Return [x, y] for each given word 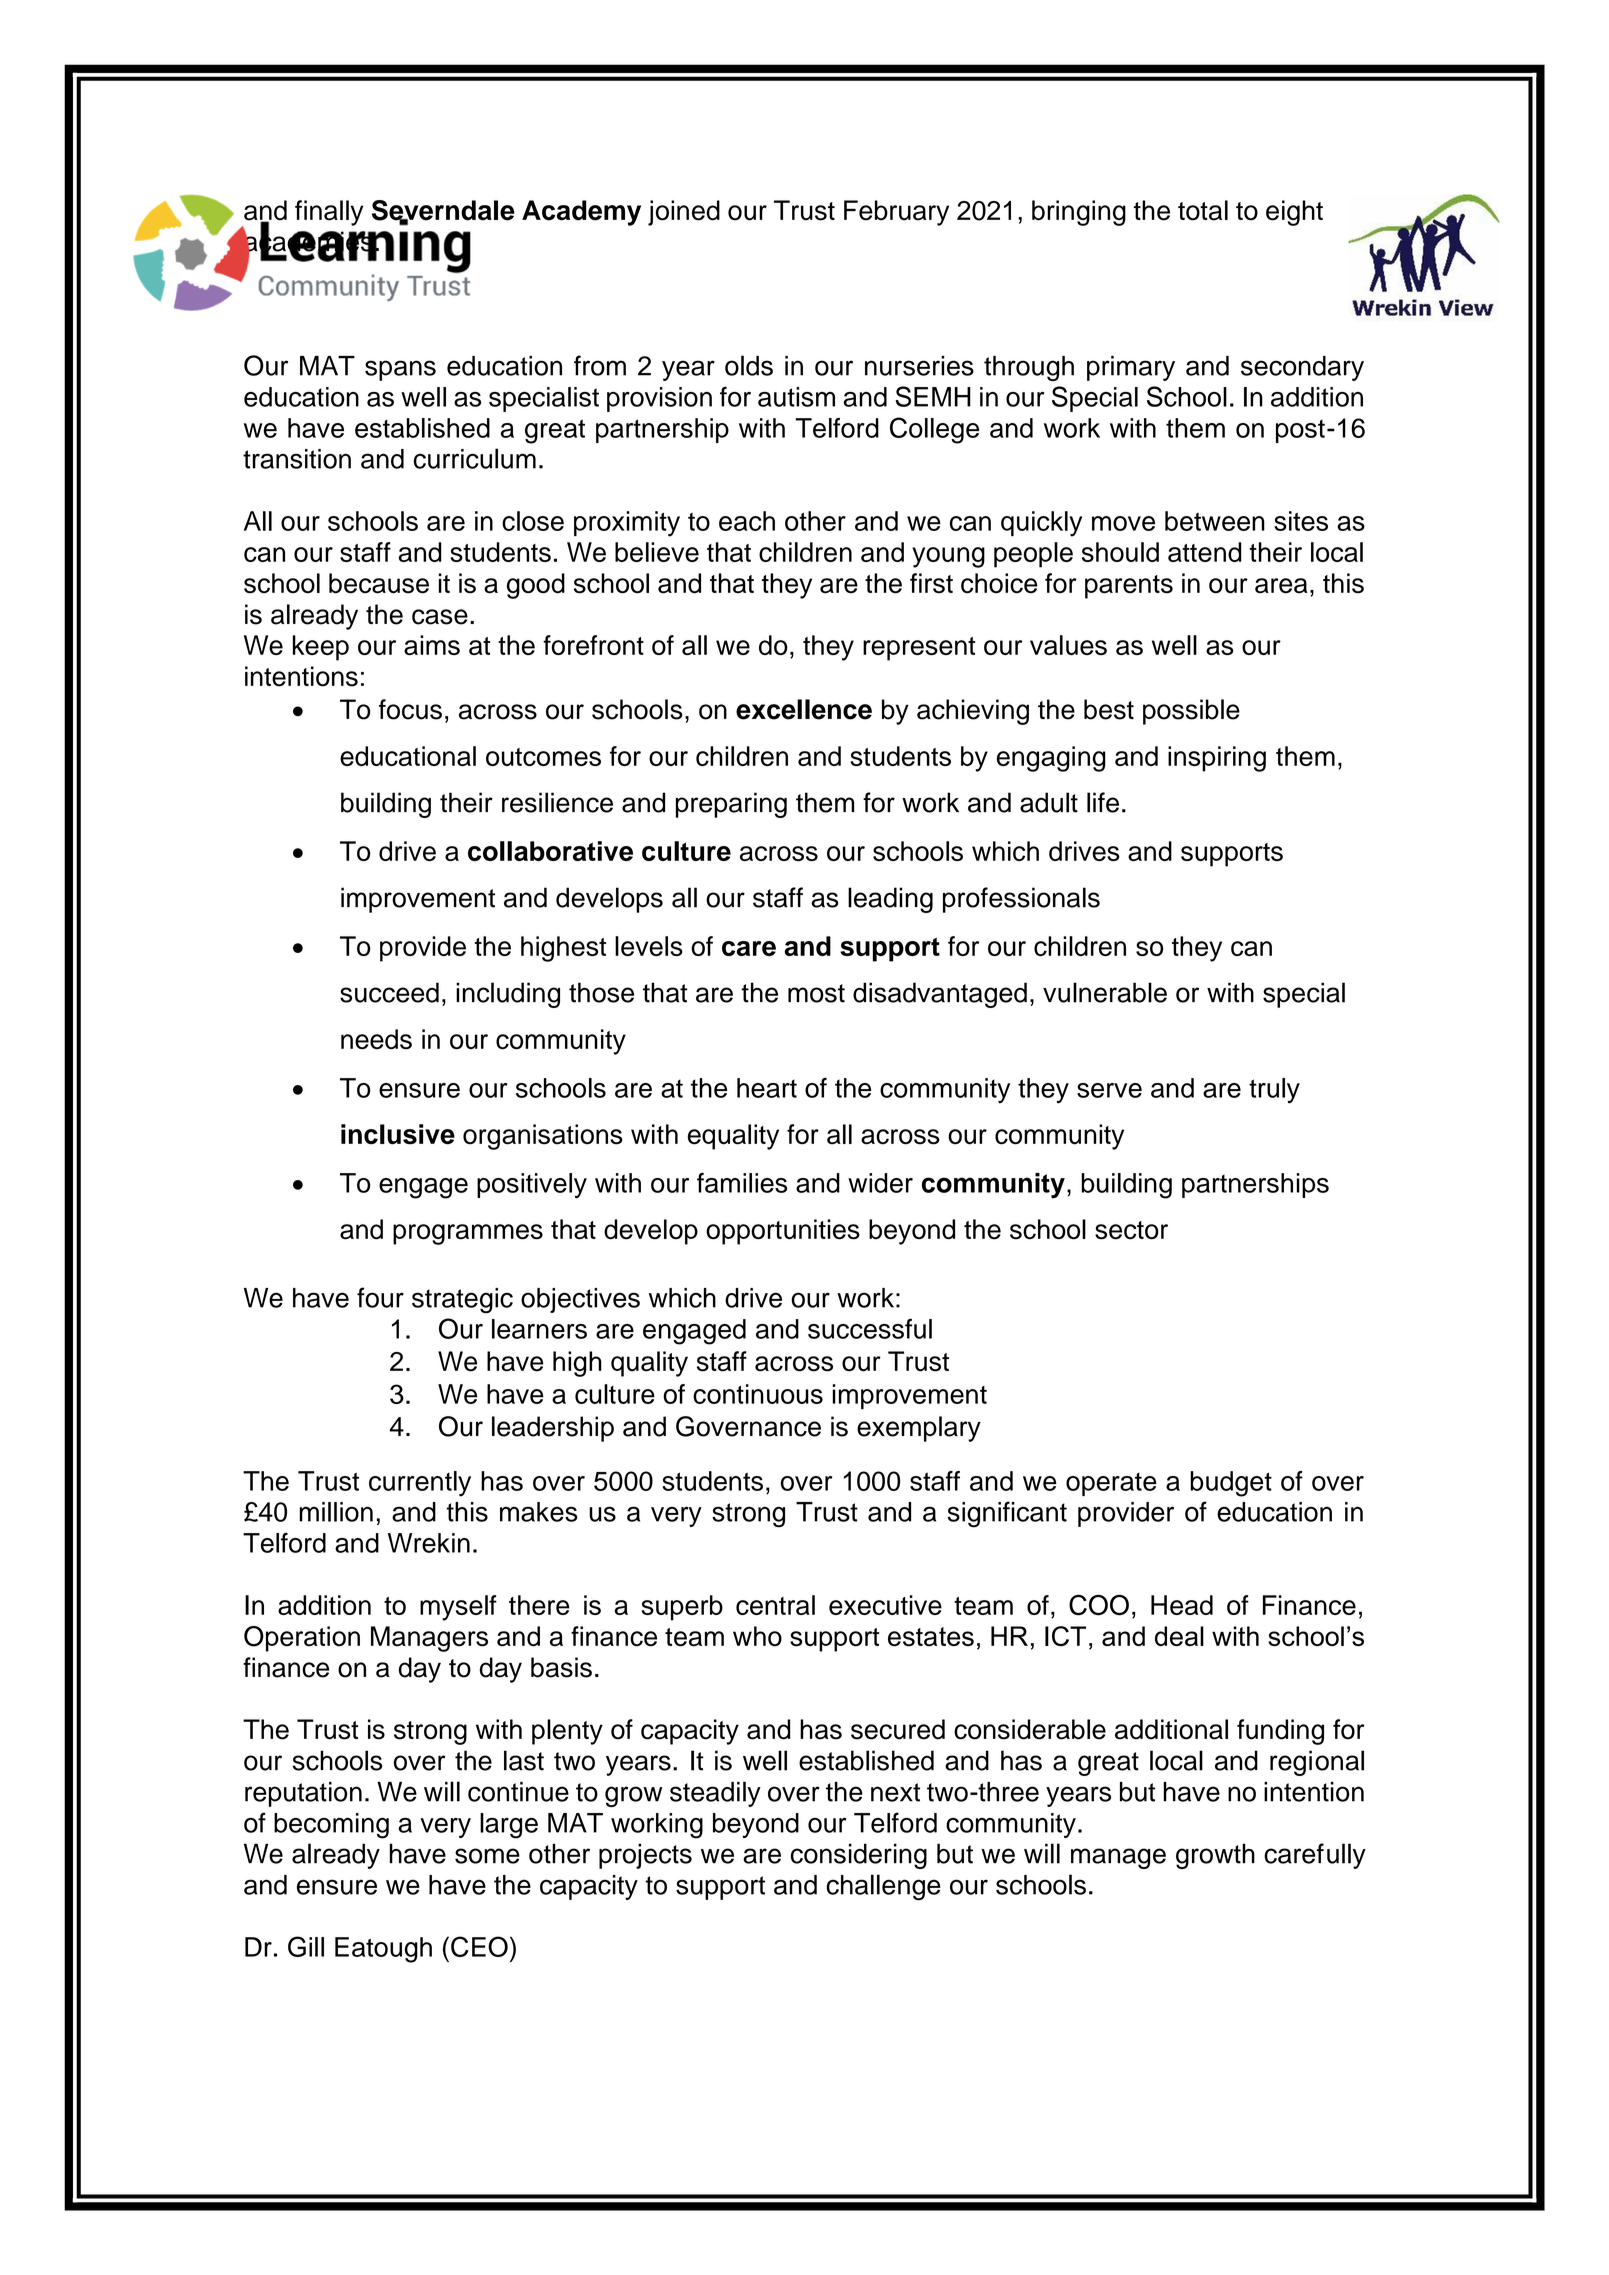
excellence [804, 709]
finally [329, 213]
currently [420, 1484]
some [487, 1856]
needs [376, 1039]
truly [1274, 1091]
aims [432, 645]
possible [1191, 712]
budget [1231, 1484]
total [1203, 210]
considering [859, 1856]
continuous [758, 1394]
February [896, 213]
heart [767, 1088]
